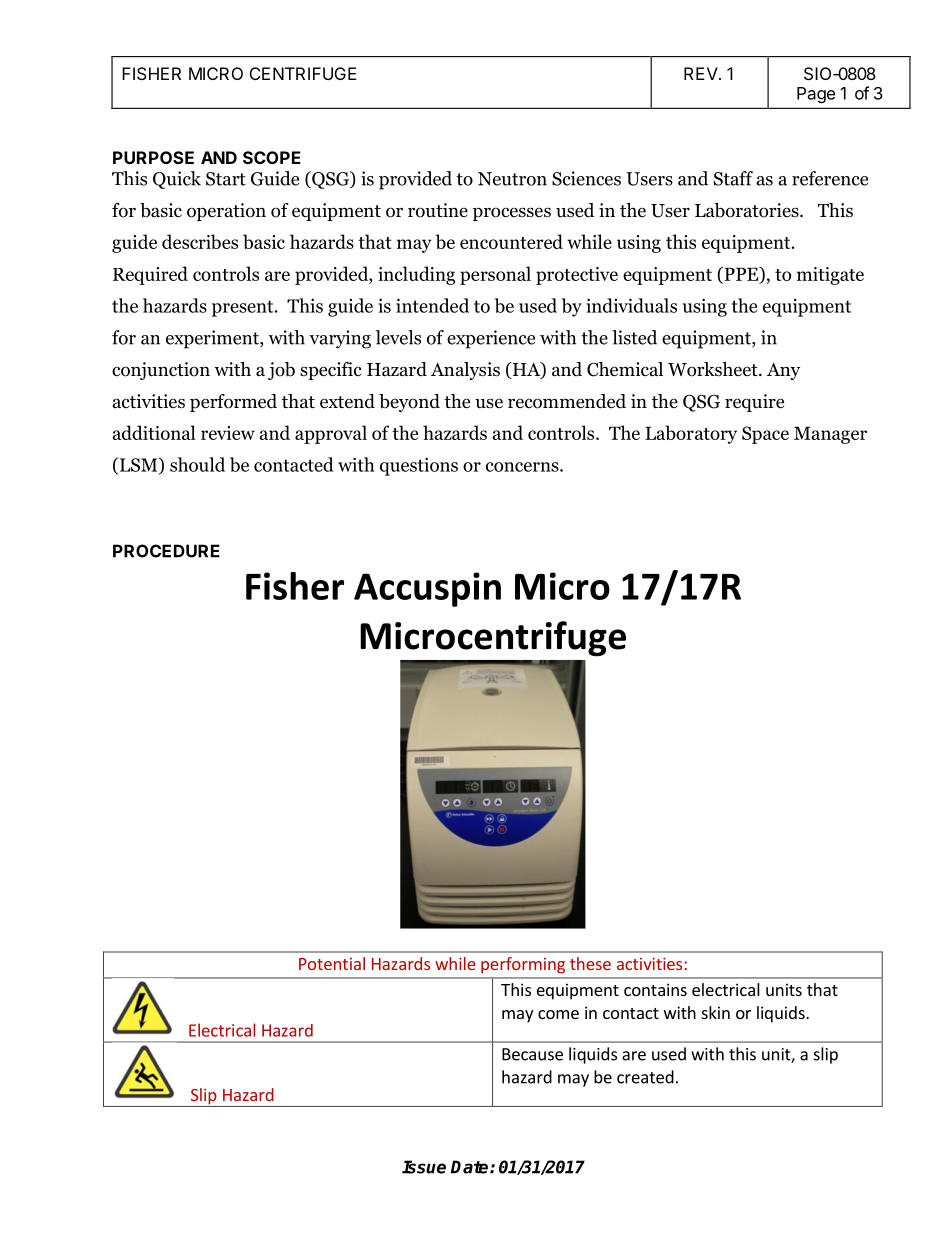  I want to click on contains, so click(655, 989).
